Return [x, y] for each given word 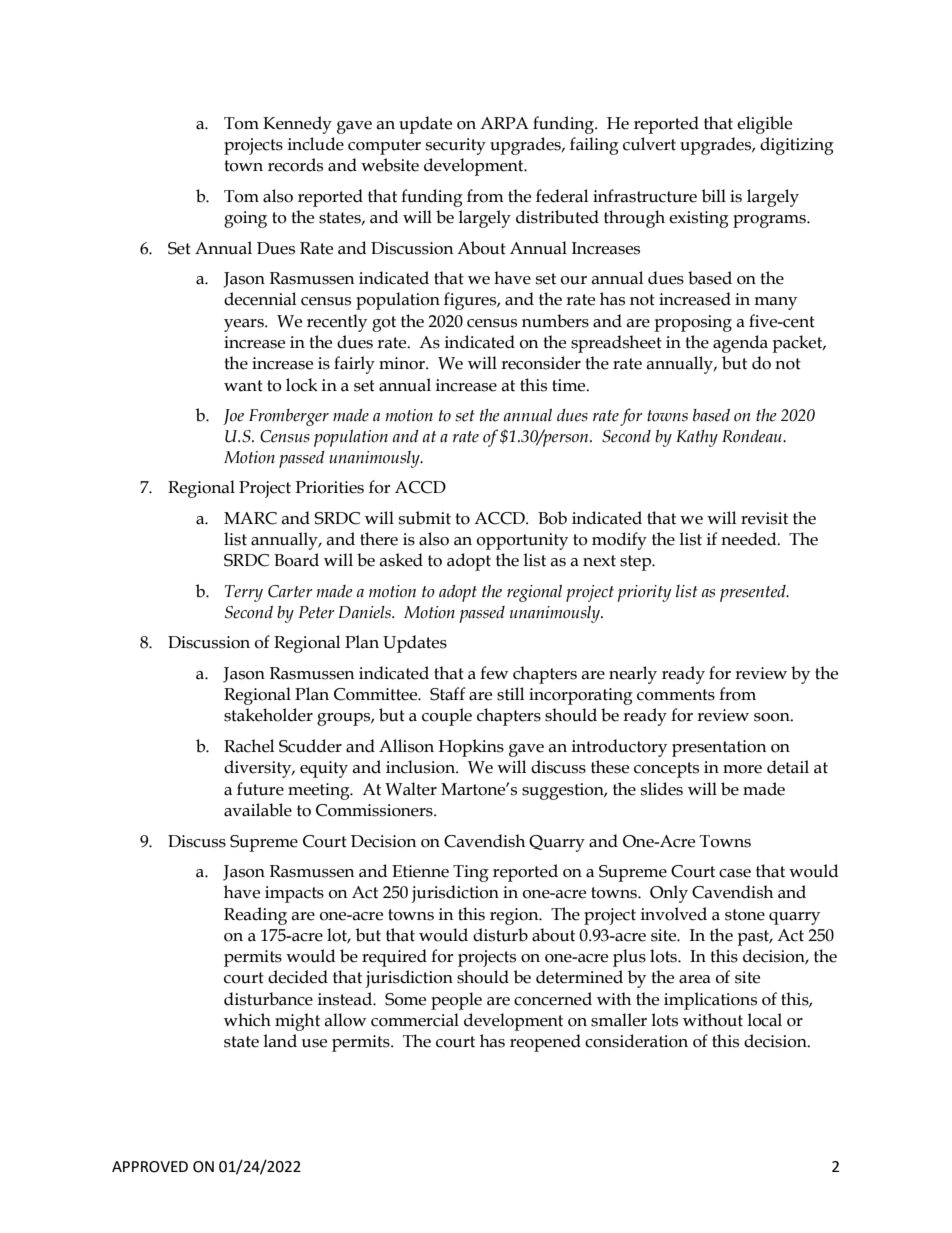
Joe [233, 417]
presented [754, 593]
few [494, 673]
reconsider [541, 363]
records [295, 165]
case [735, 873]
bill [714, 196]
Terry [244, 593]
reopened [545, 1043]
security [456, 146]
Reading [255, 916]
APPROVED [150, 1167]
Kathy [697, 438]
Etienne [420, 871]
